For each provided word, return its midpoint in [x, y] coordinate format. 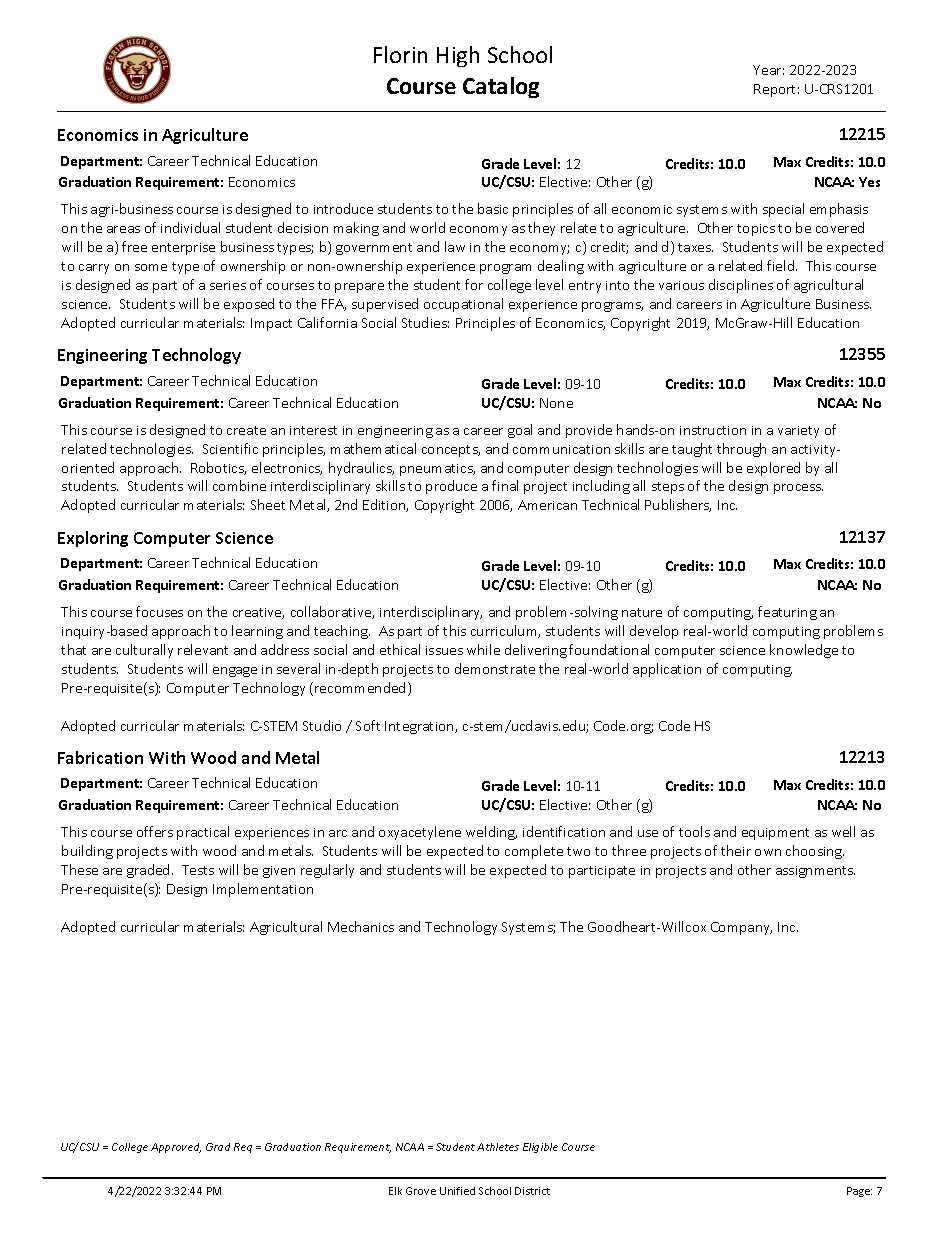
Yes [869, 182]
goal [520, 431]
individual [190, 227]
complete [534, 852]
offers [155, 831]
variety [798, 432]
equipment [775, 834]
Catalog [501, 87]
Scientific [230, 448]
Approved [176, 1148]
